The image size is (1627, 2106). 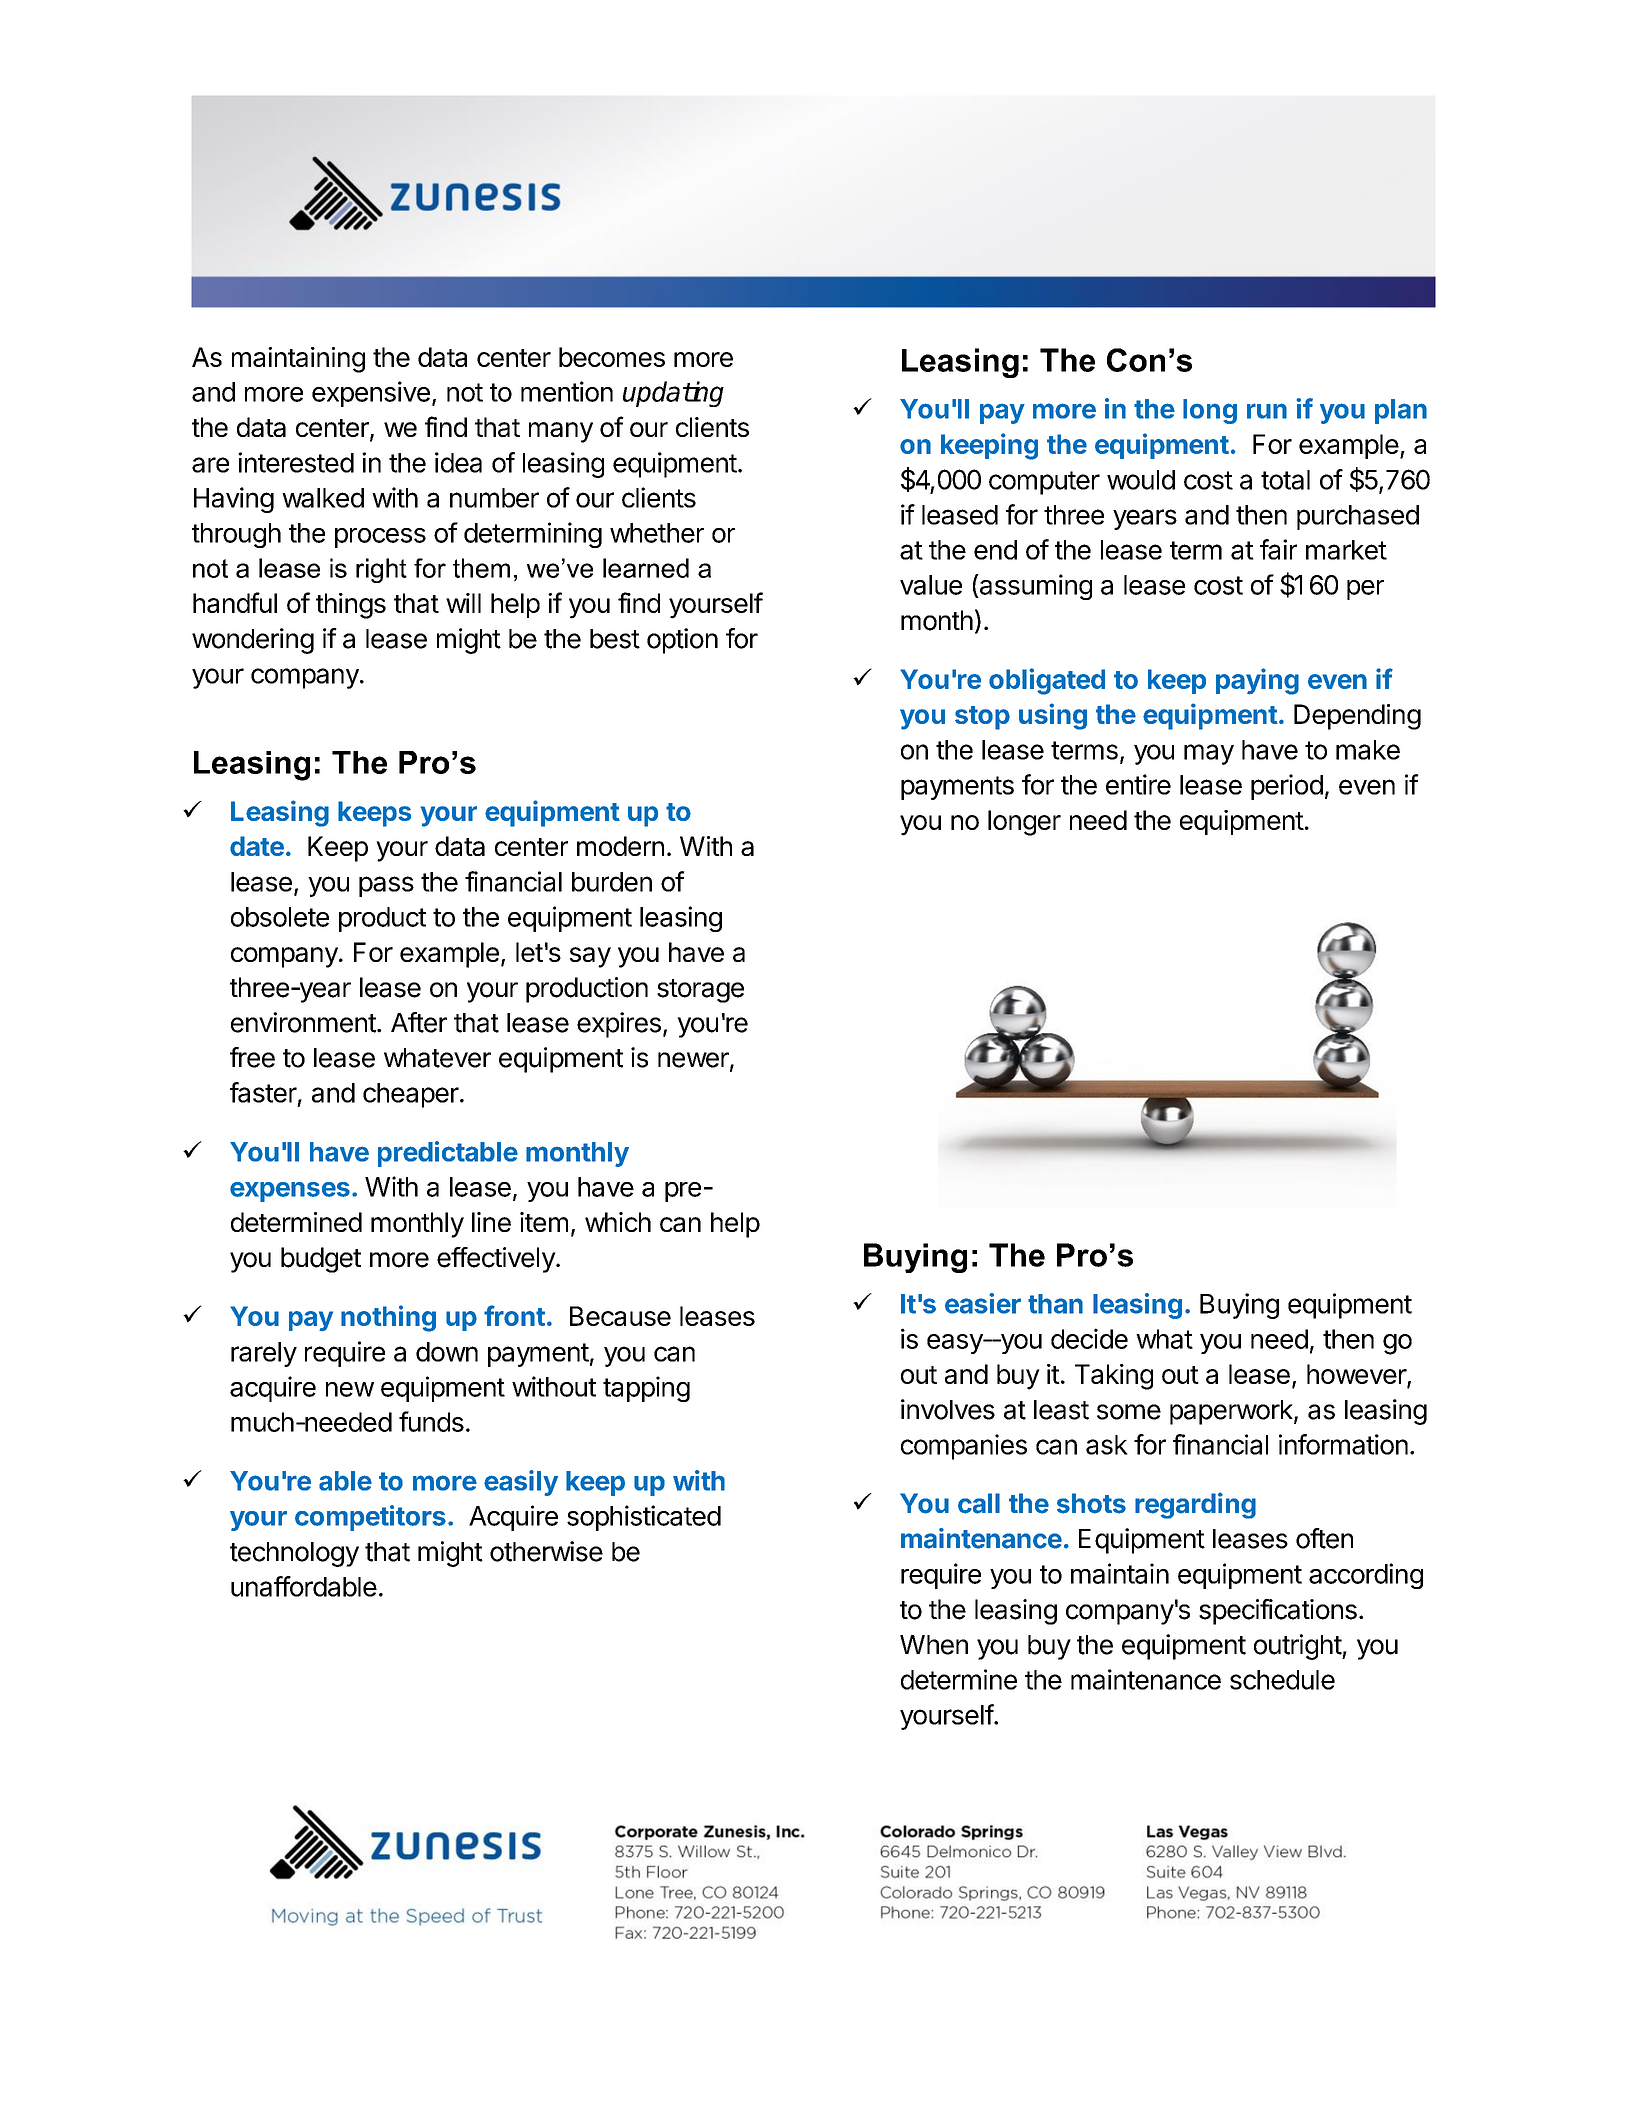 What do you see at coordinates (983, 1303) in the screenshot?
I see `easier` at bounding box center [983, 1303].
